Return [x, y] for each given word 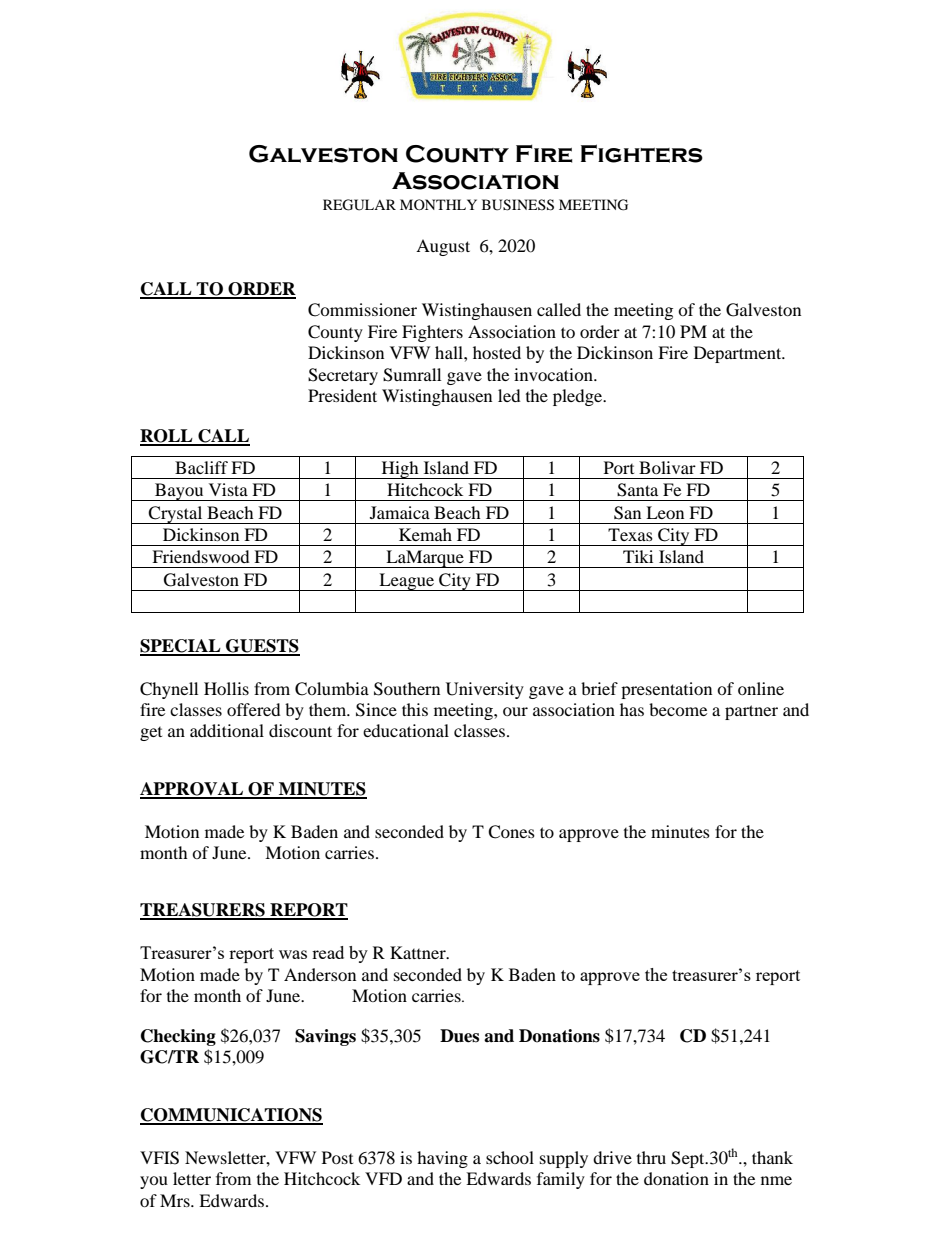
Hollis [226, 688]
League [406, 582]
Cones [511, 832]
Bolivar [667, 467]
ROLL [167, 437]
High [400, 470]
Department [739, 354]
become [678, 709]
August [443, 247]
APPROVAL [193, 790]
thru [651, 1157]
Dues [459, 1036]
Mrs [176, 1200]
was [293, 954]
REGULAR [359, 205]
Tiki [638, 556]
